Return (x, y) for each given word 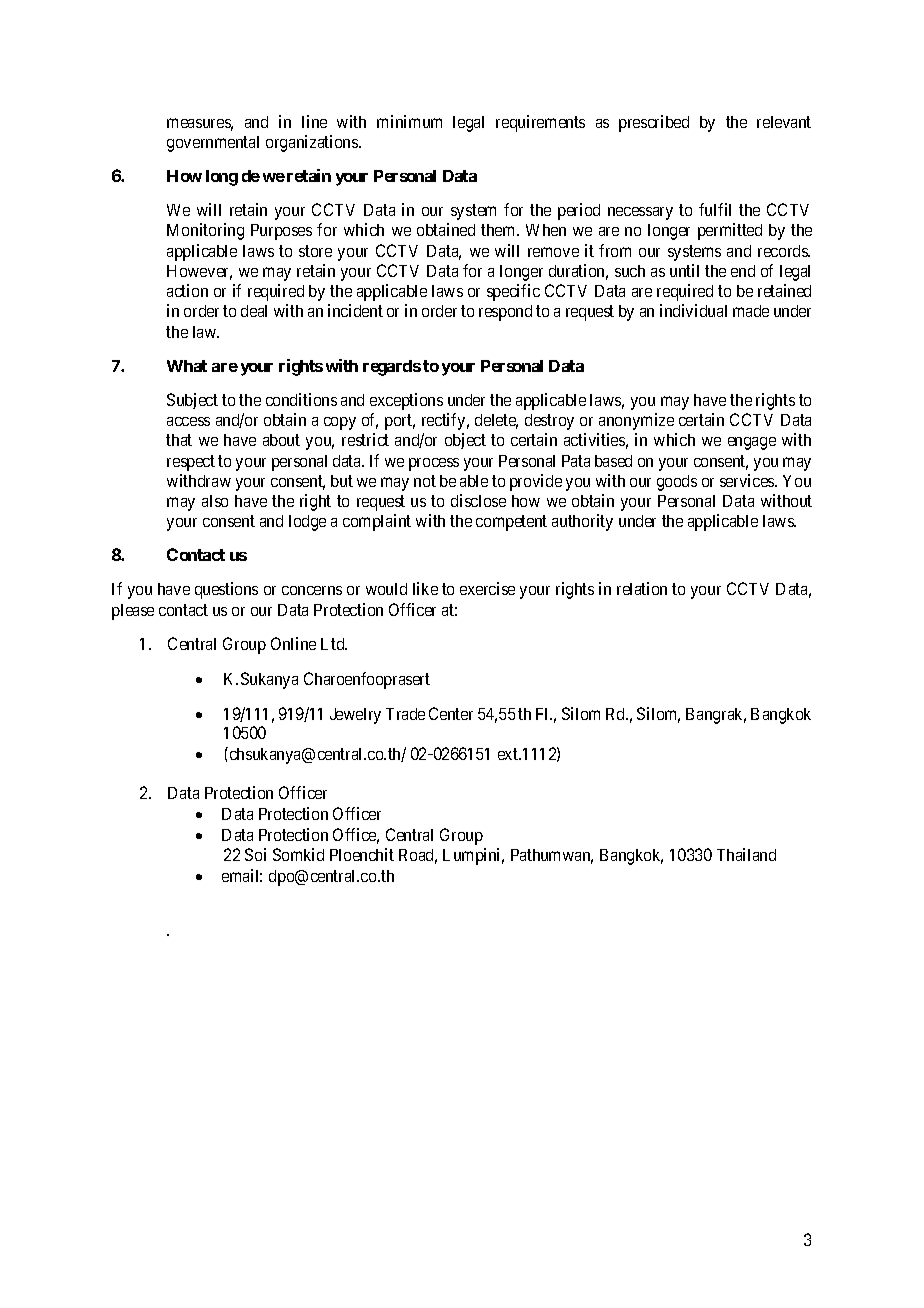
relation (642, 588)
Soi (255, 854)
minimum (409, 121)
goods (677, 483)
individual (693, 310)
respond (505, 313)
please (133, 612)
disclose (478, 500)
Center (451, 713)
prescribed (654, 123)
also (215, 501)
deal (254, 311)
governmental (213, 144)
